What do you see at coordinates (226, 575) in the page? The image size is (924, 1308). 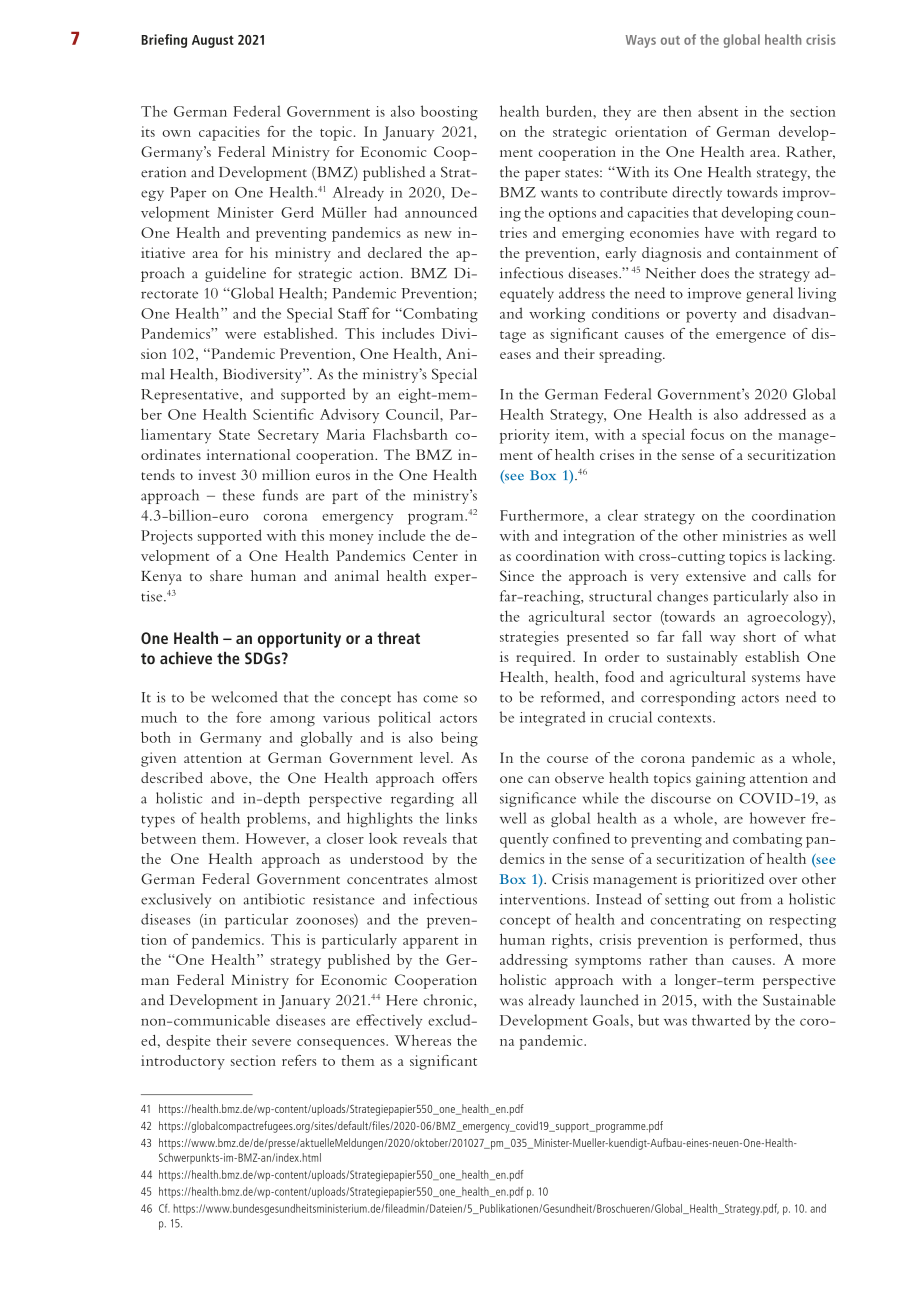 I see `share` at bounding box center [226, 575].
